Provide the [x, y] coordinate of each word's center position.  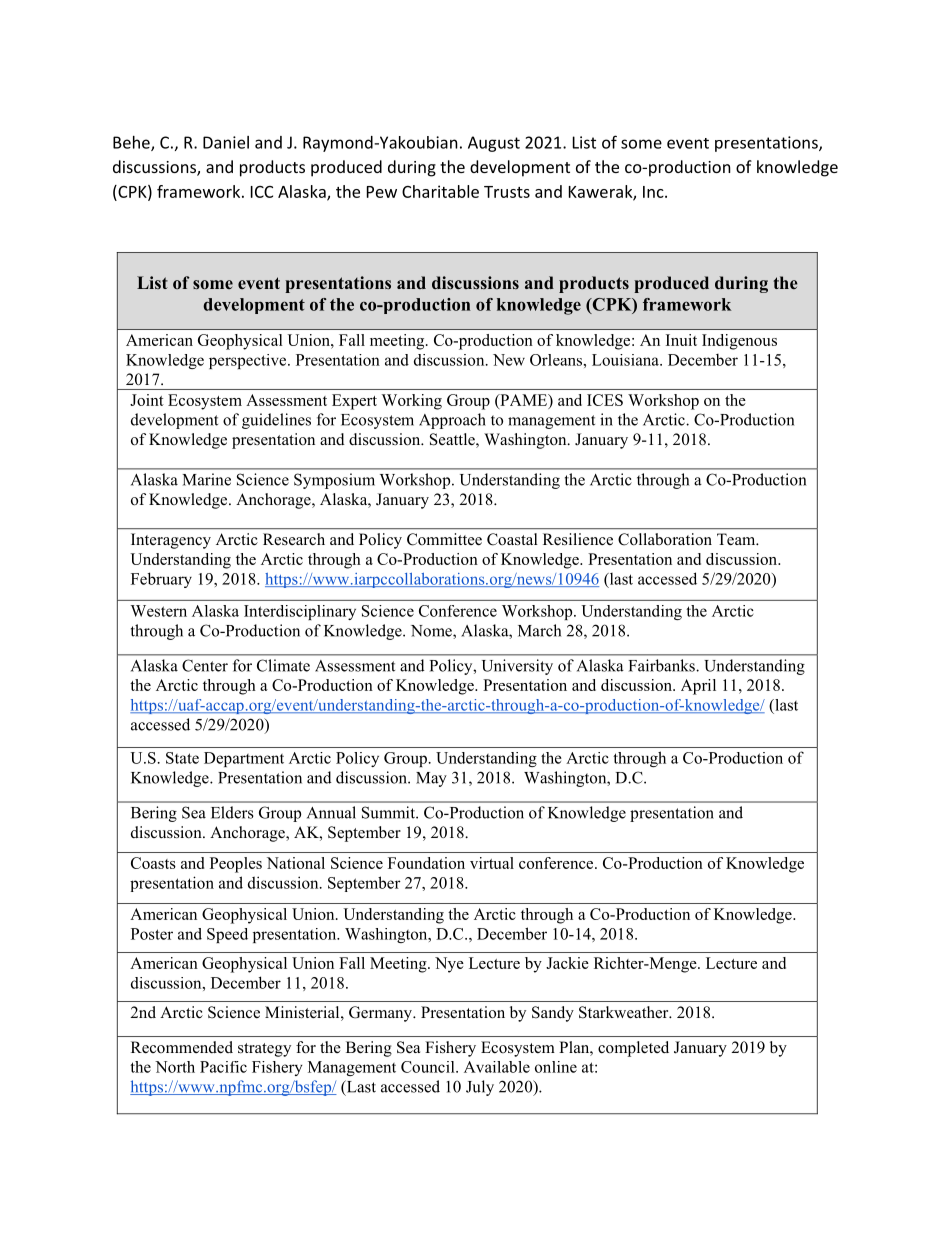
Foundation [426, 863]
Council [429, 1067]
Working [412, 402]
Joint [147, 400]
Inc [654, 192]
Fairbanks [663, 665]
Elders [232, 812]
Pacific [223, 1067]
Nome [432, 632]
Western [159, 611]
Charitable [440, 191]
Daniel [226, 142]
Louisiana [626, 360]
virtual [492, 863]
